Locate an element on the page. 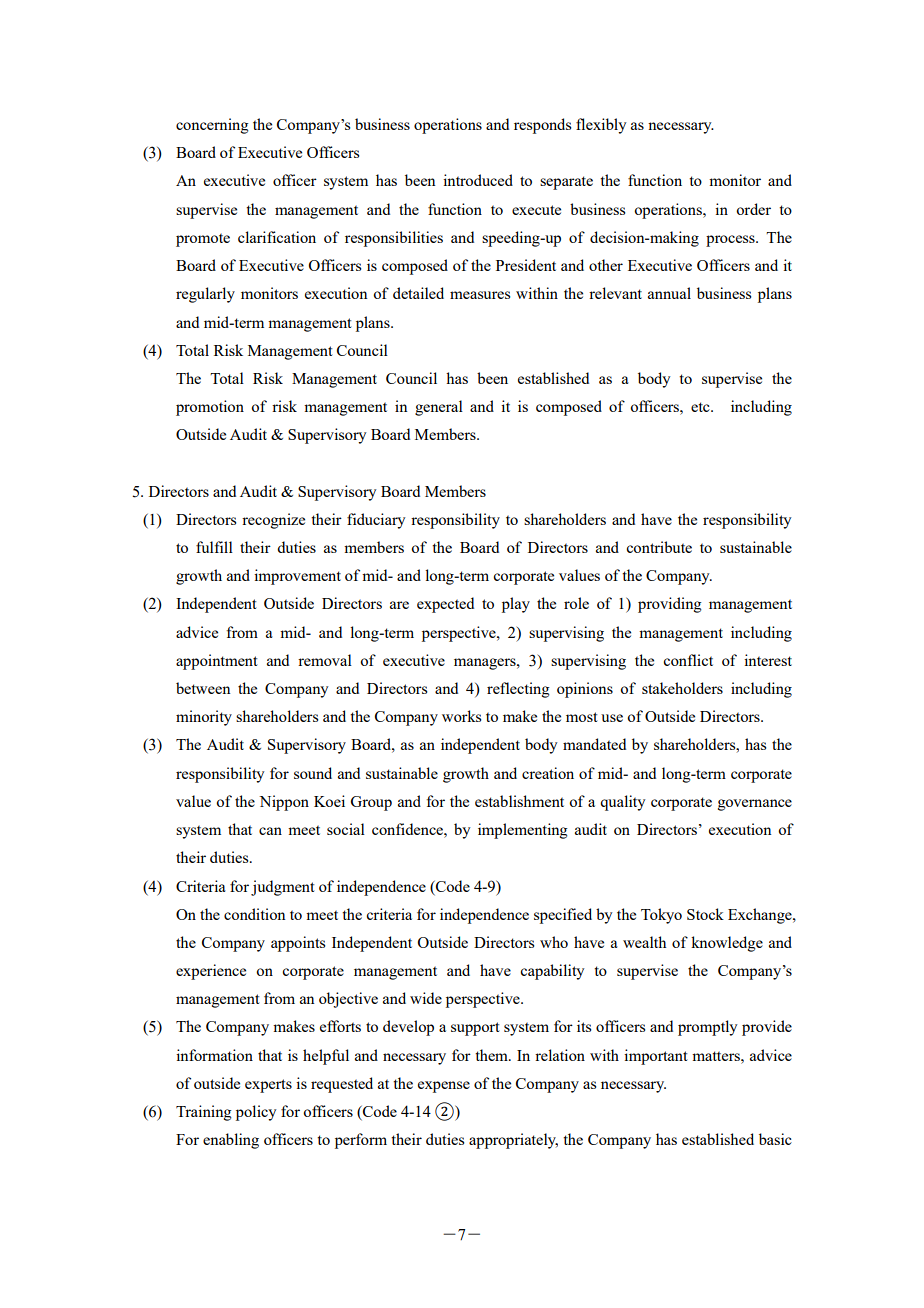 This document has height=1308, width=924. matters is located at coordinates (717, 1056).
